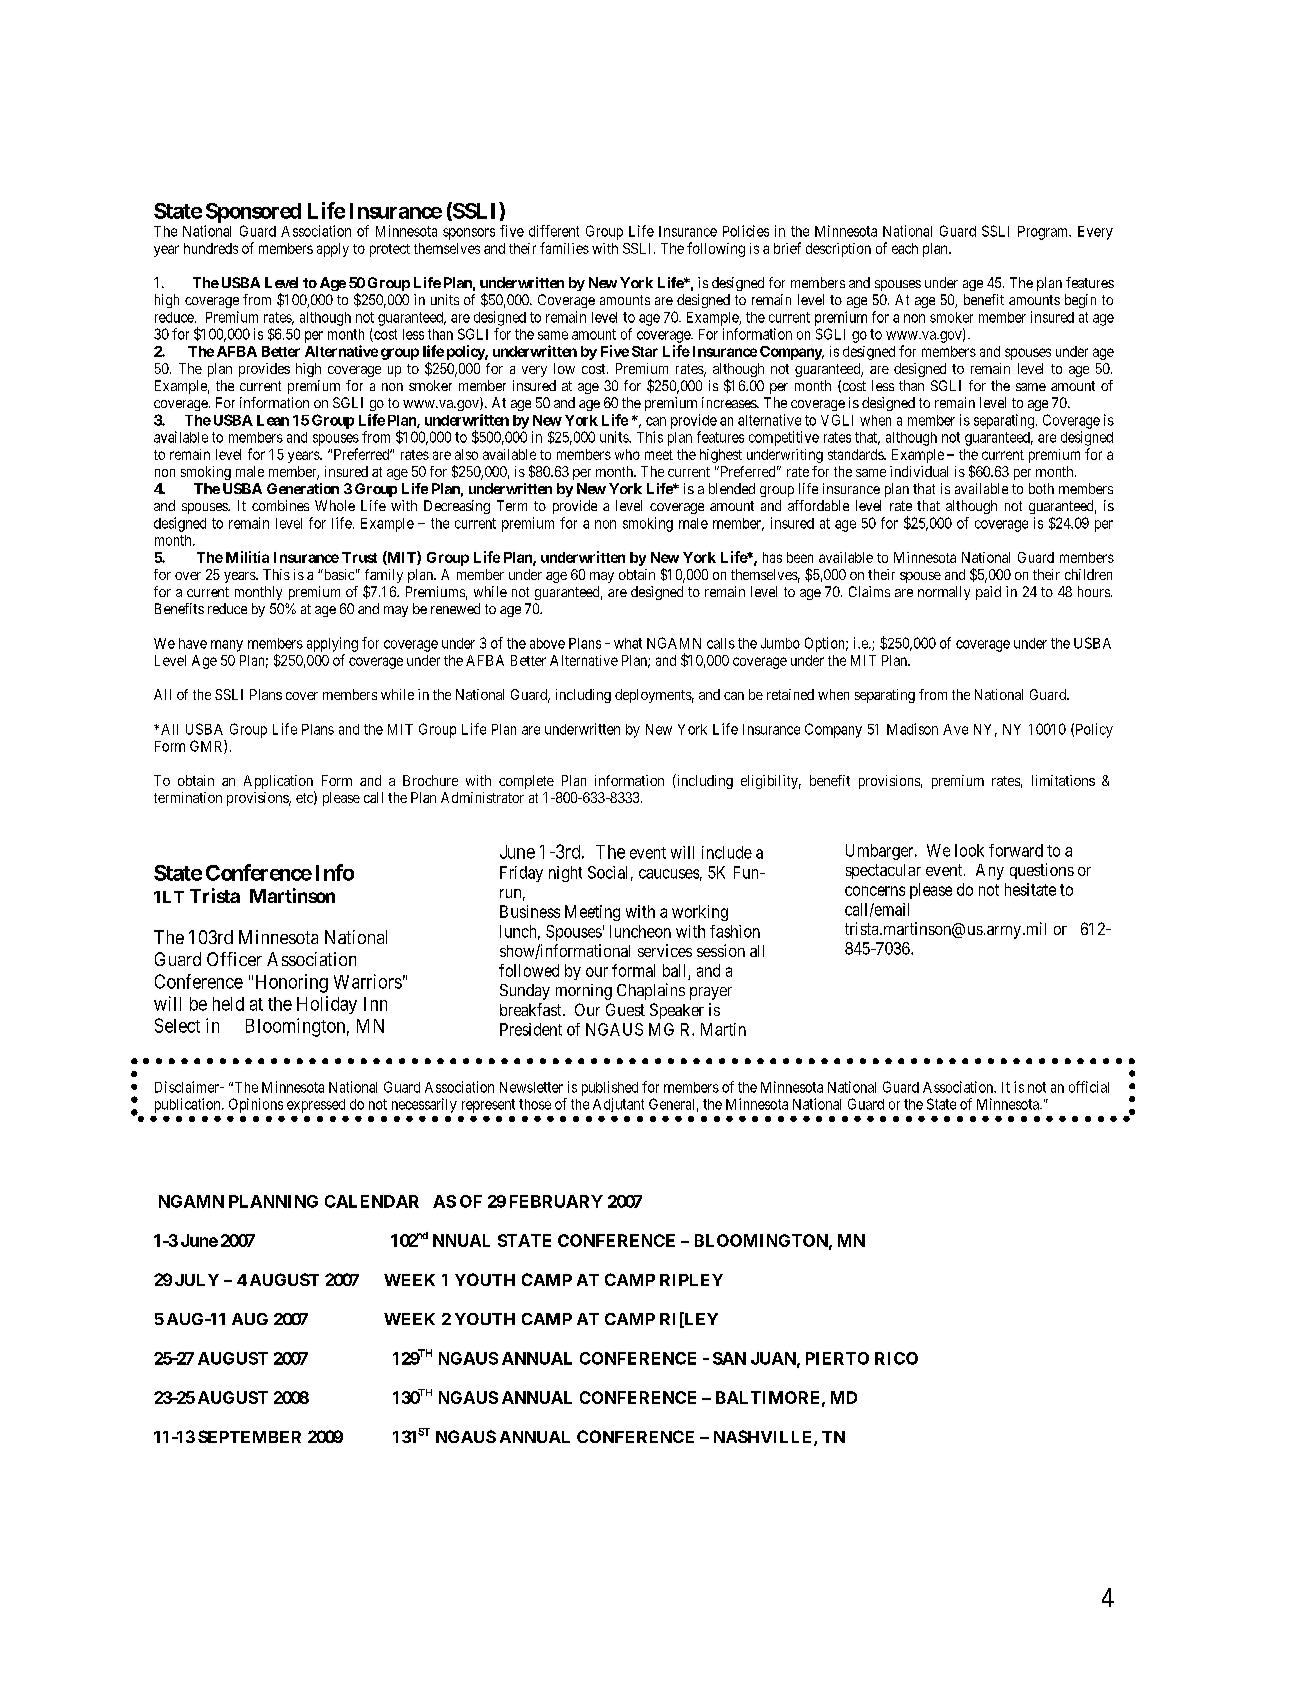 The image size is (1305, 1689). What do you see at coordinates (564, 248) in the screenshot?
I see `families` at bounding box center [564, 248].
